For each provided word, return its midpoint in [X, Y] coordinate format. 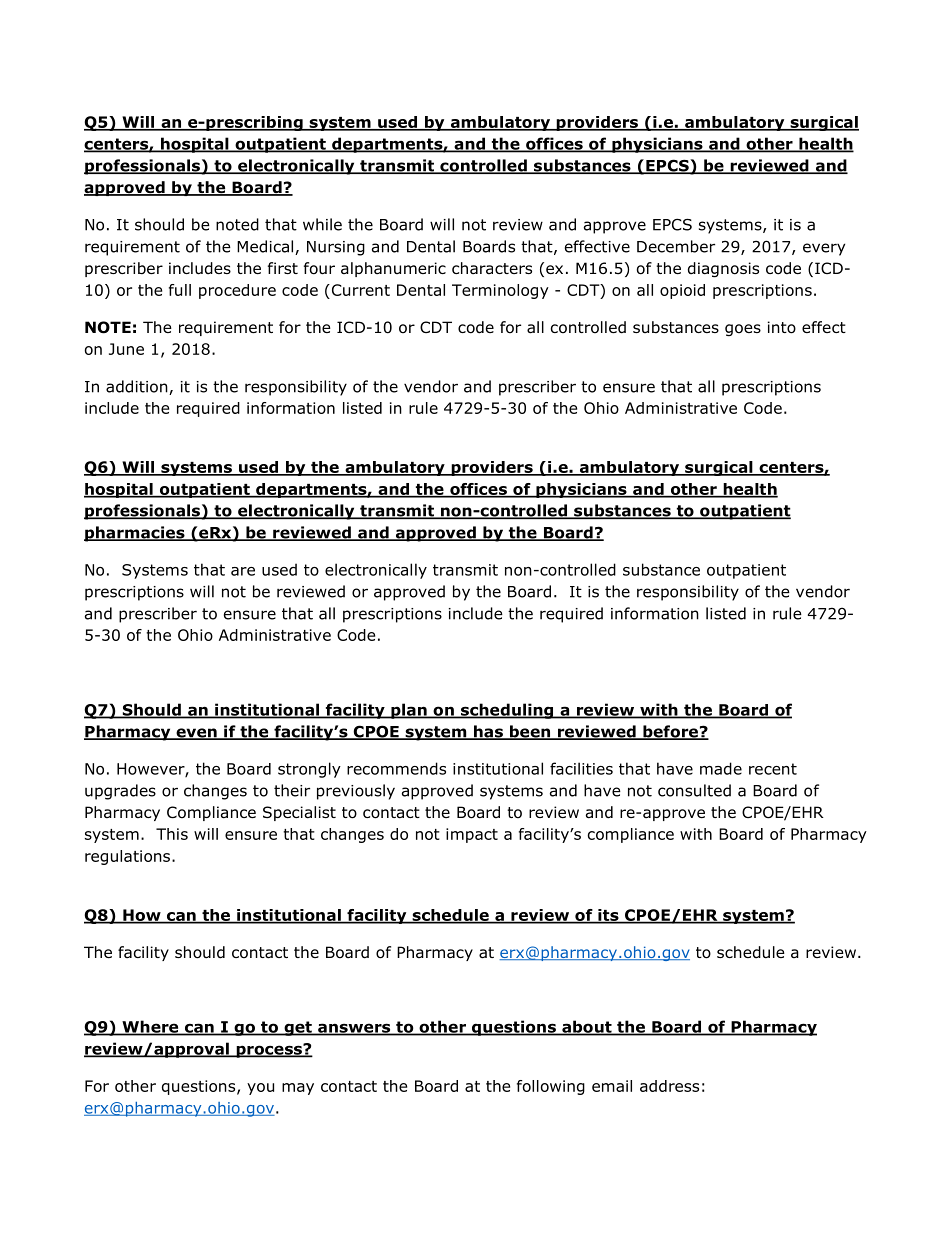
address [669, 1086]
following [551, 1087]
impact [472, 835]
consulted [694, 790]
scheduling [507, 711]
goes [743, 330]
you [260, 1089]
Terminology [500, 291]
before [670, 732]
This [172, 834]
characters [492, 268]
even [196, 734]
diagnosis [723, 269]
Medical [266, 247]
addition [138, 387]
